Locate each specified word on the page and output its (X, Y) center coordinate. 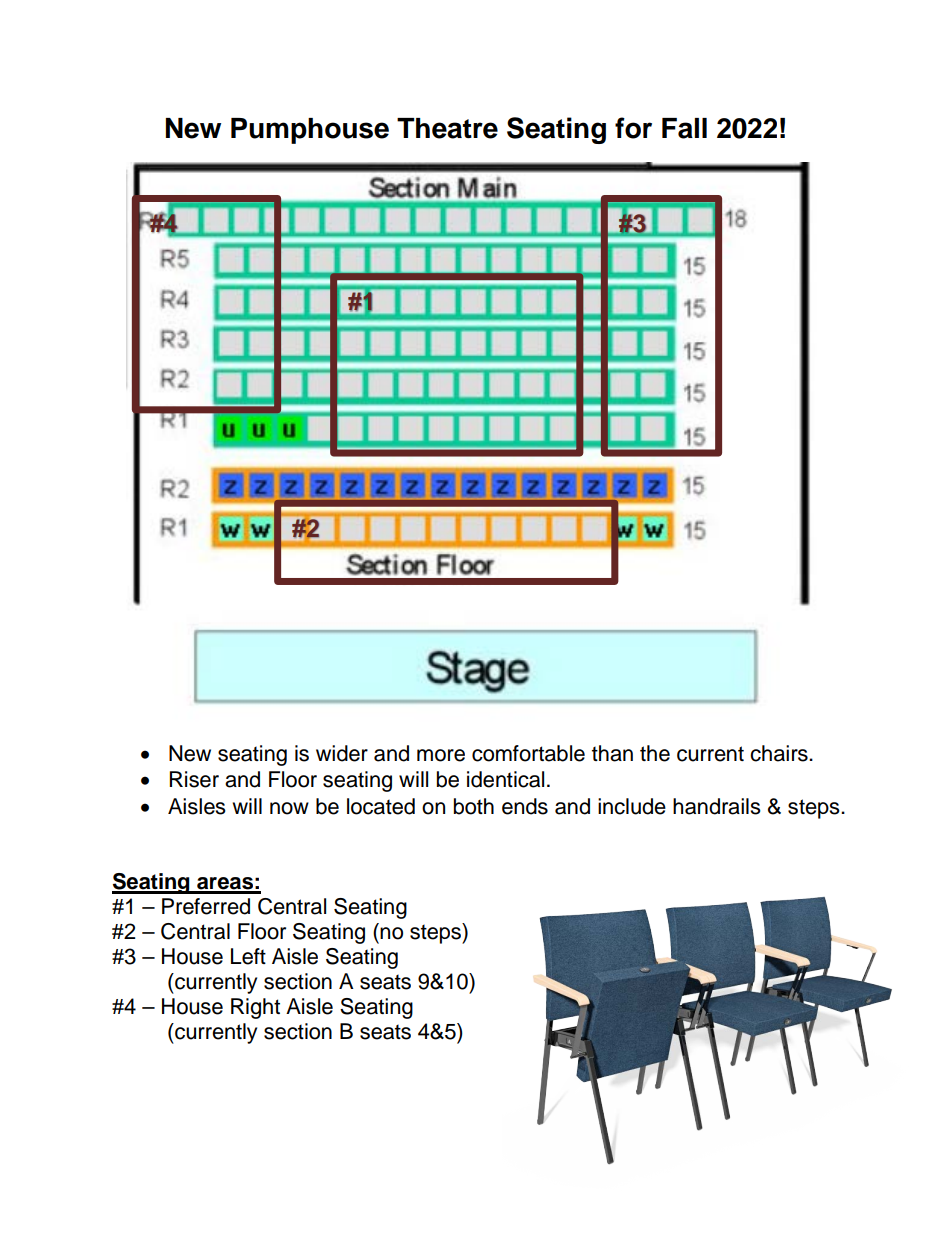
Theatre (447, 128)
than (612, 753)
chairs (780, 753)
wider (342, 753)
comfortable (528, 753)
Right (255, 1008)
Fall (684, 128)
